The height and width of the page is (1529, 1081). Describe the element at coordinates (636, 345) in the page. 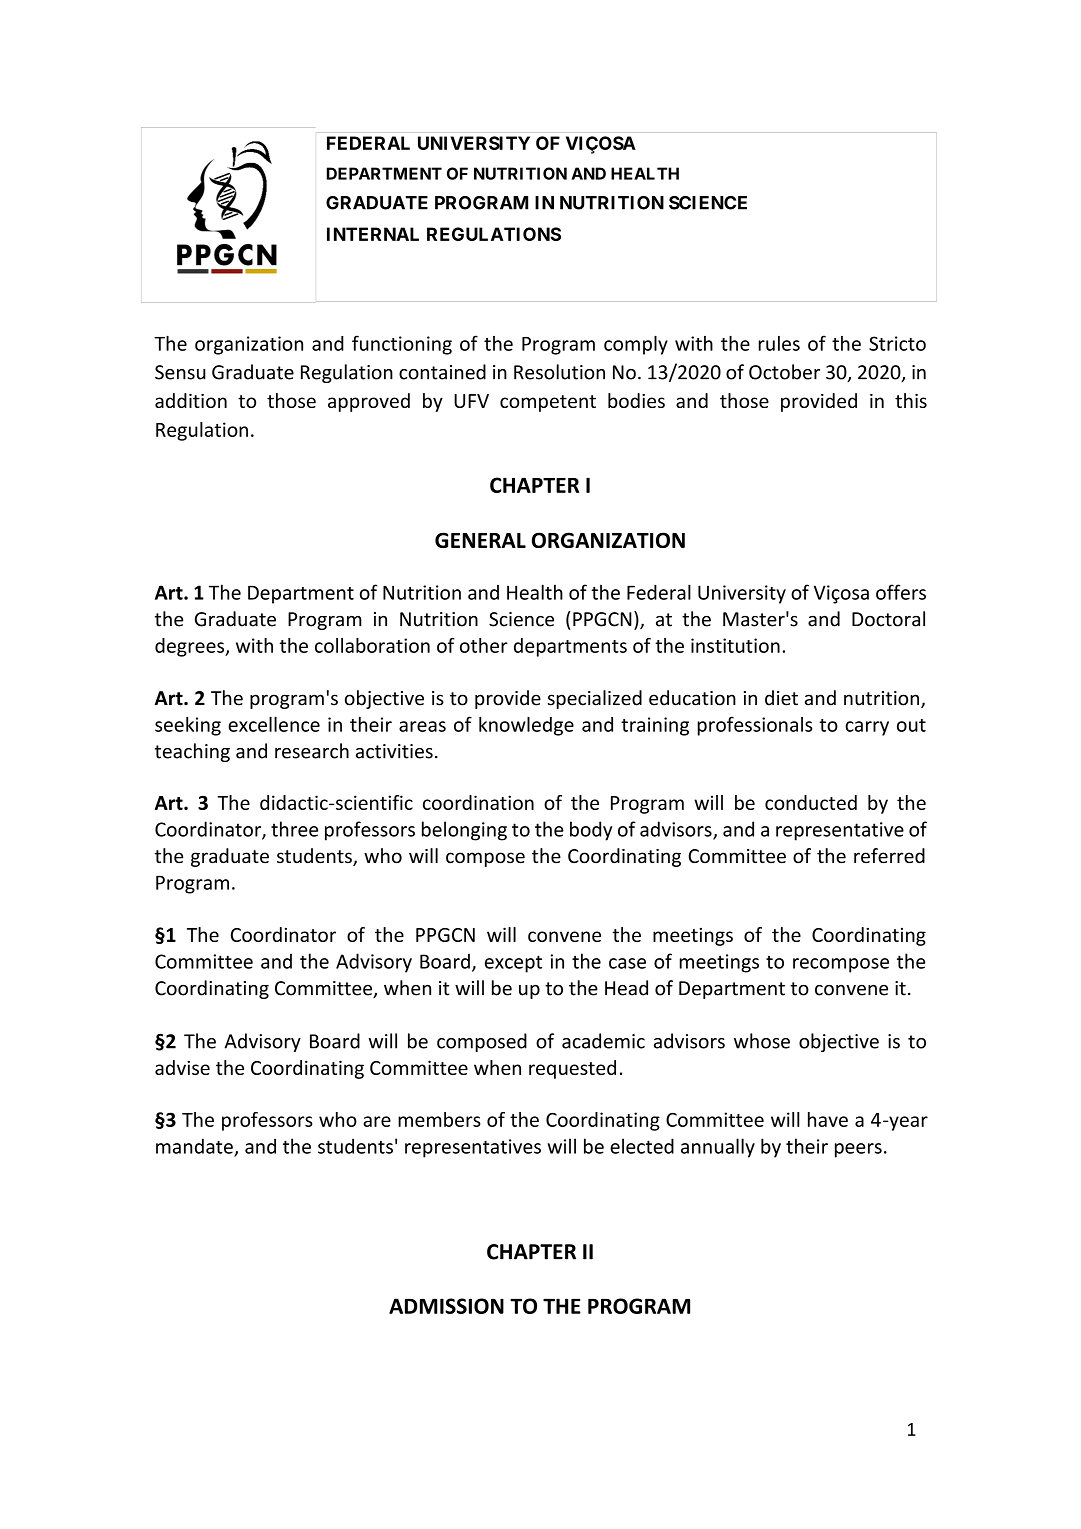

I see `comply` at that location.
